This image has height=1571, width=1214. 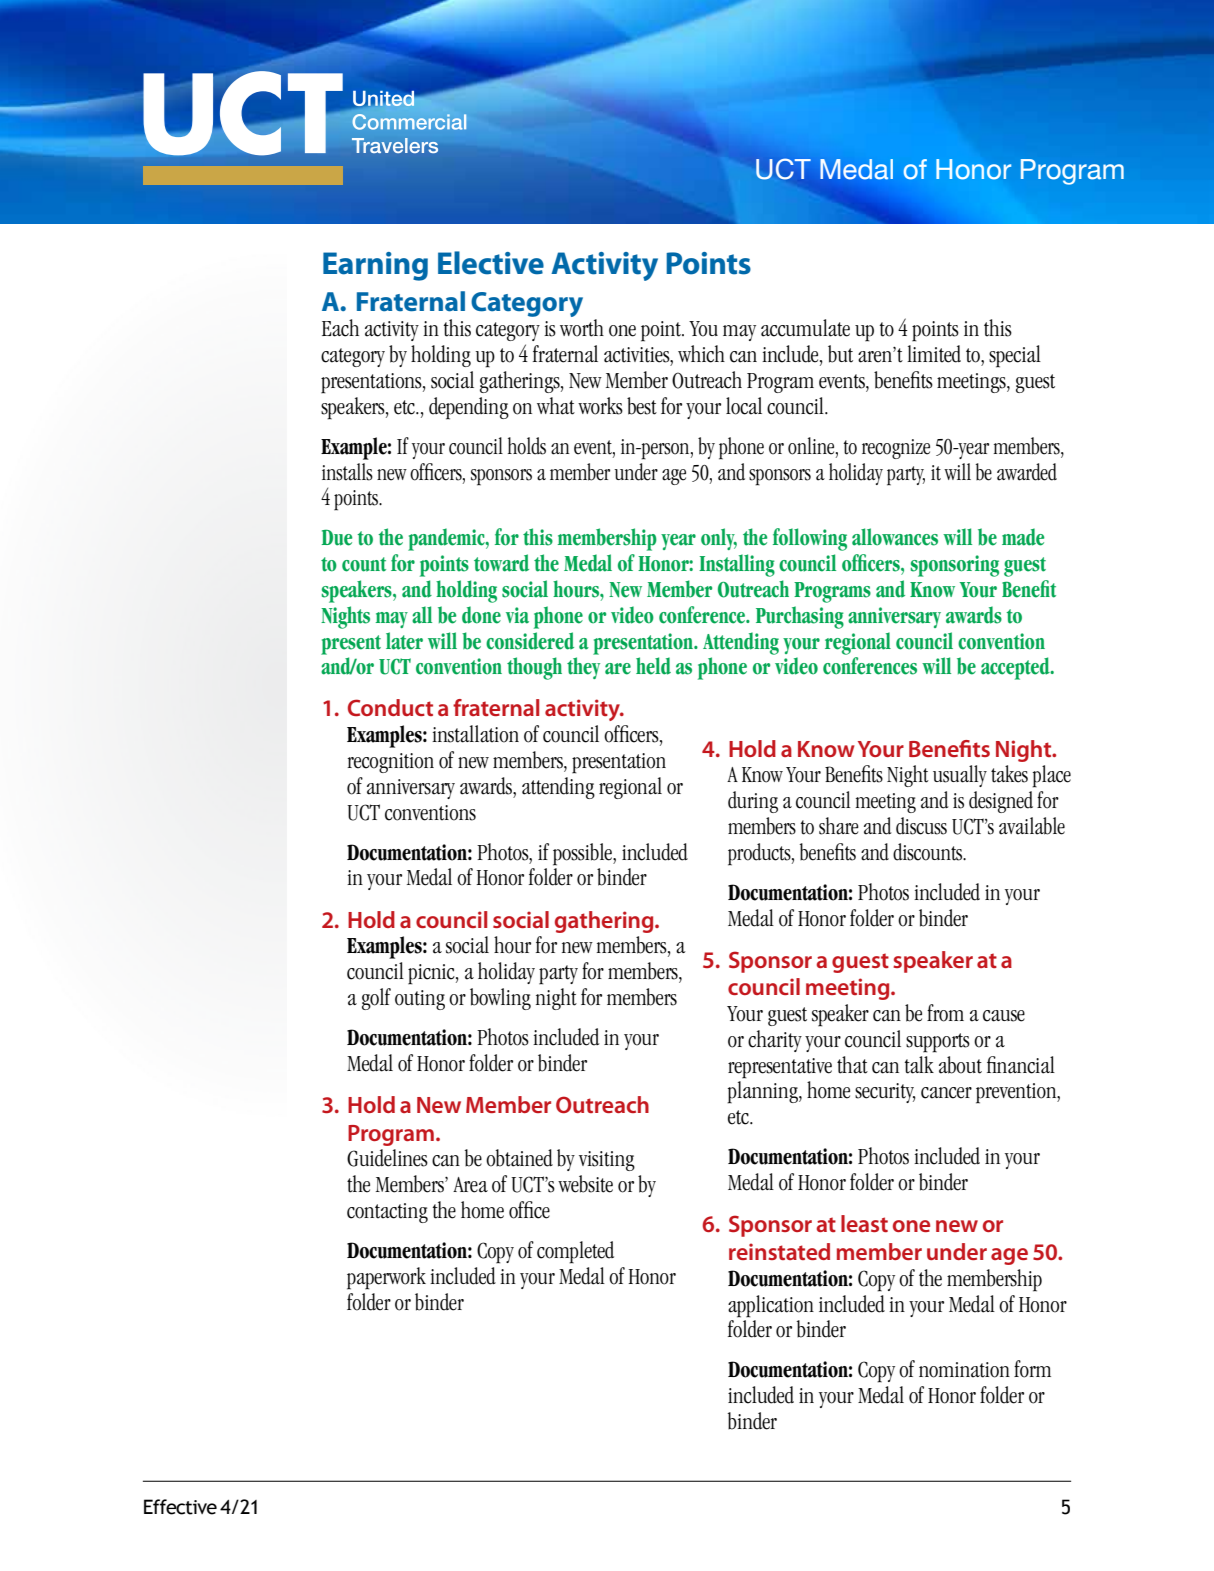 What do you see at coordinates (582, 328) in the image?
I see `worth` at bounding box center [582, 328].
